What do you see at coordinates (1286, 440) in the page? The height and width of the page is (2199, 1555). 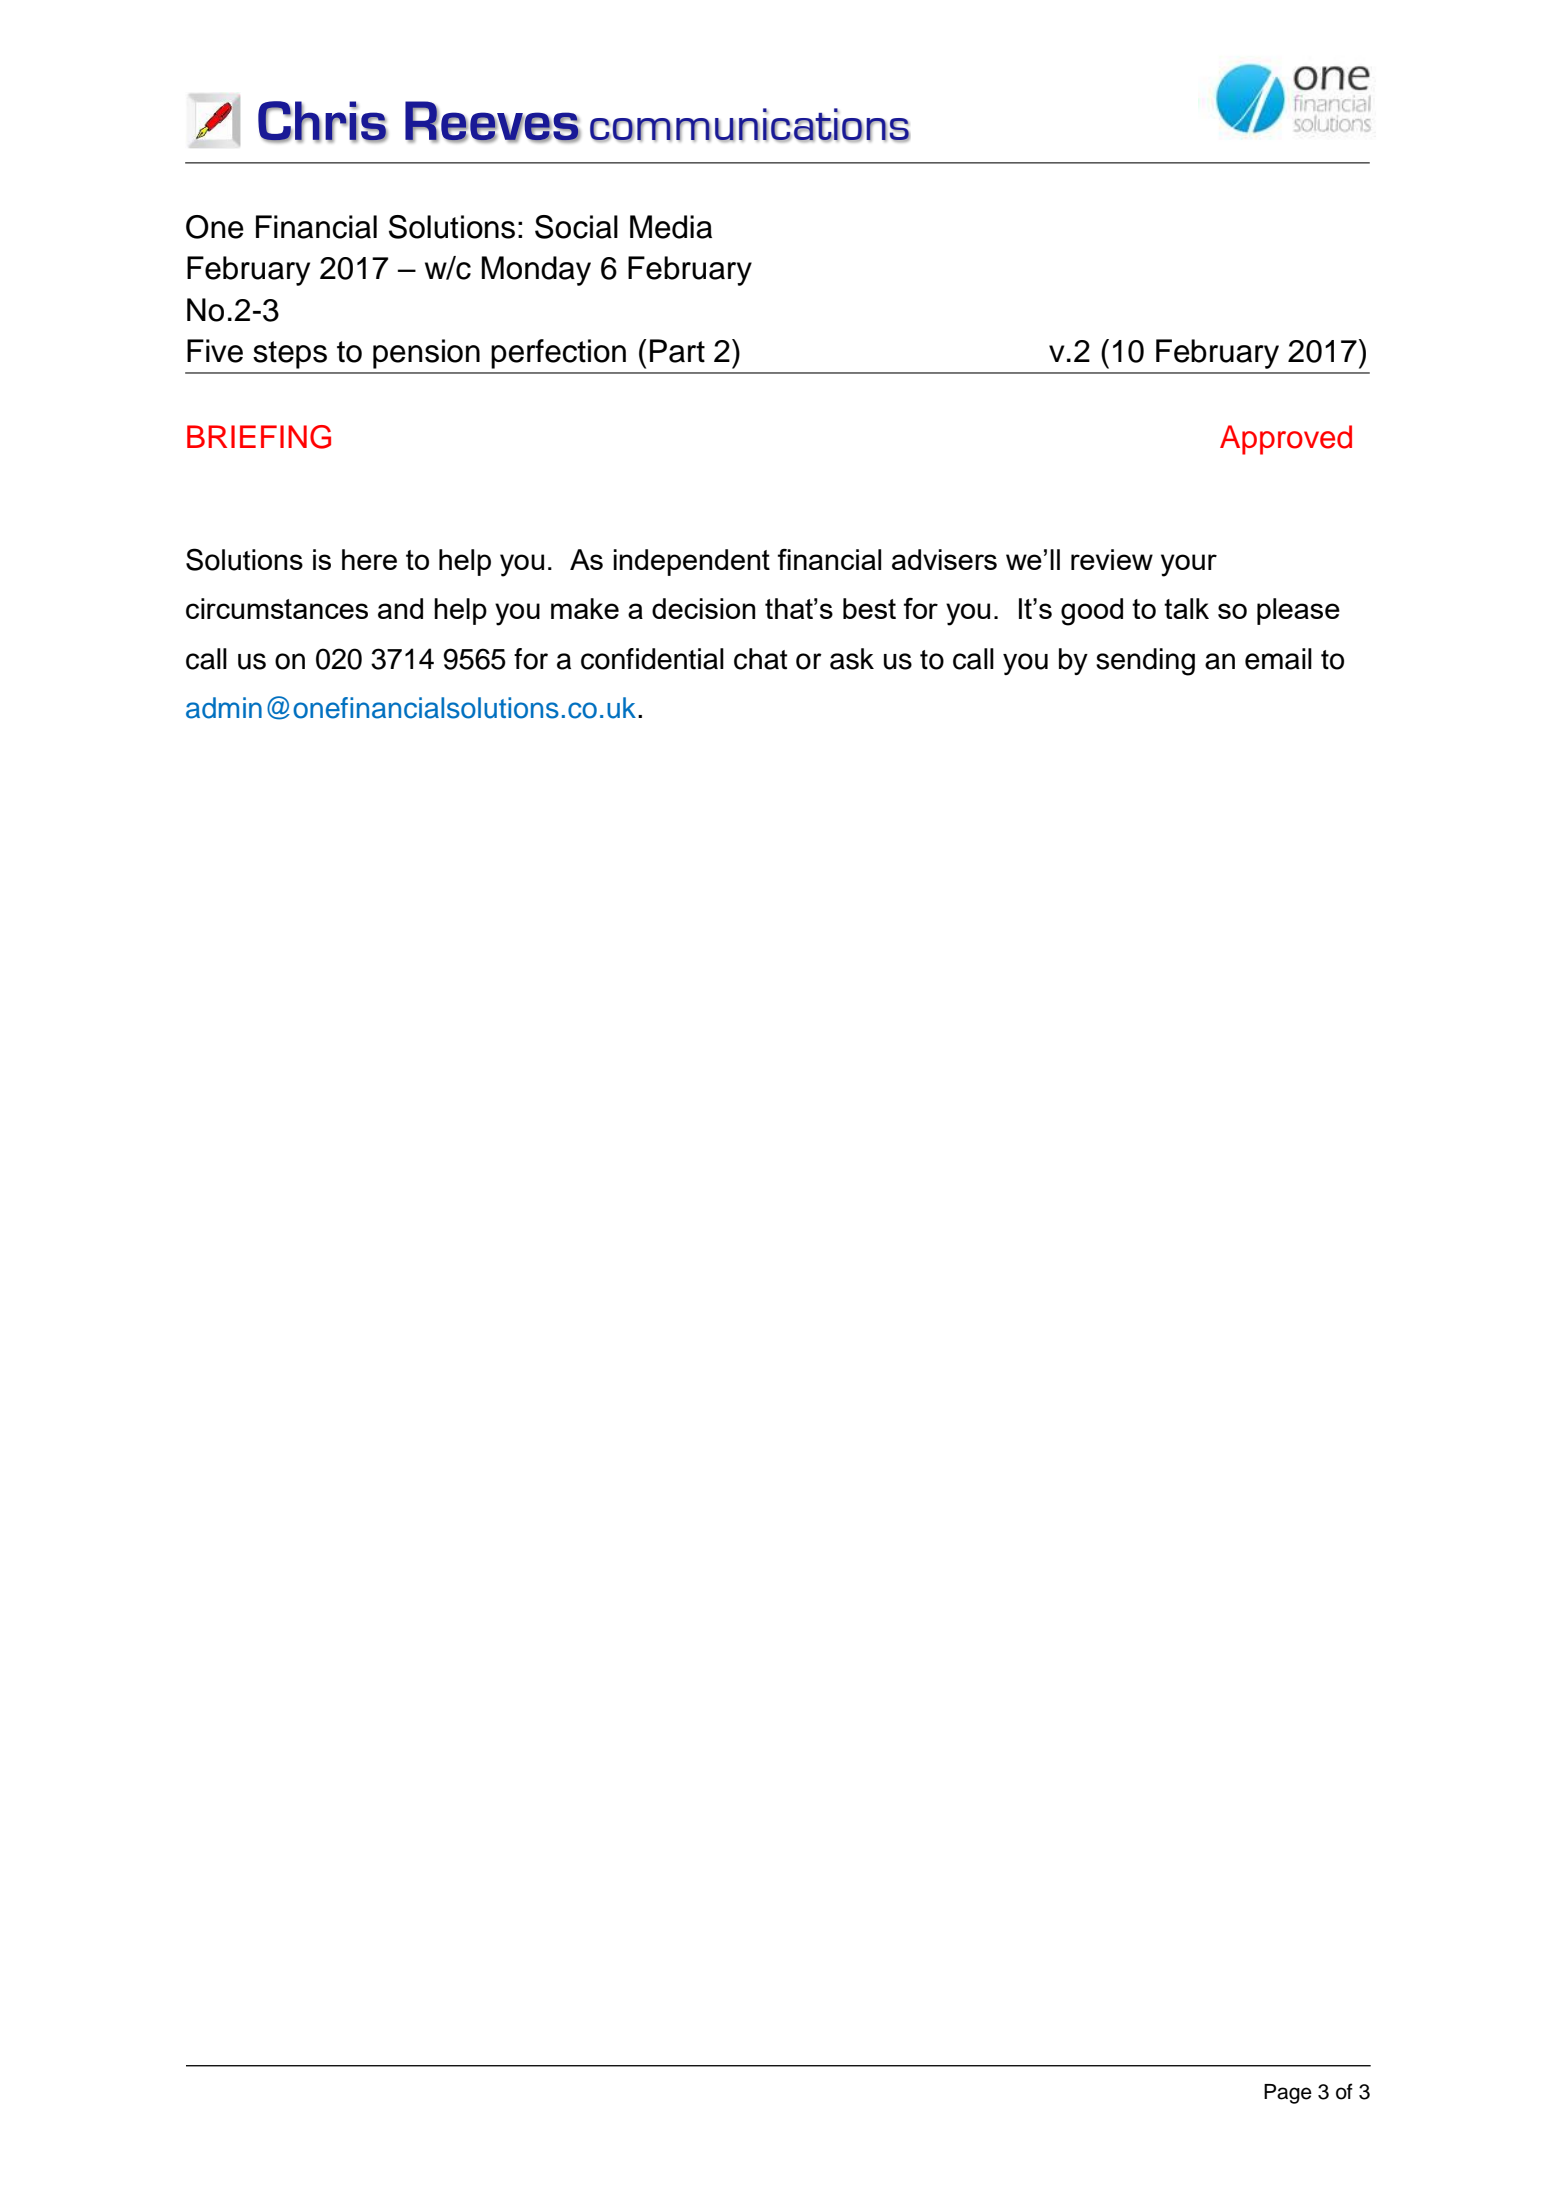 I see `Approved` at bounding box center [1286, 440].
